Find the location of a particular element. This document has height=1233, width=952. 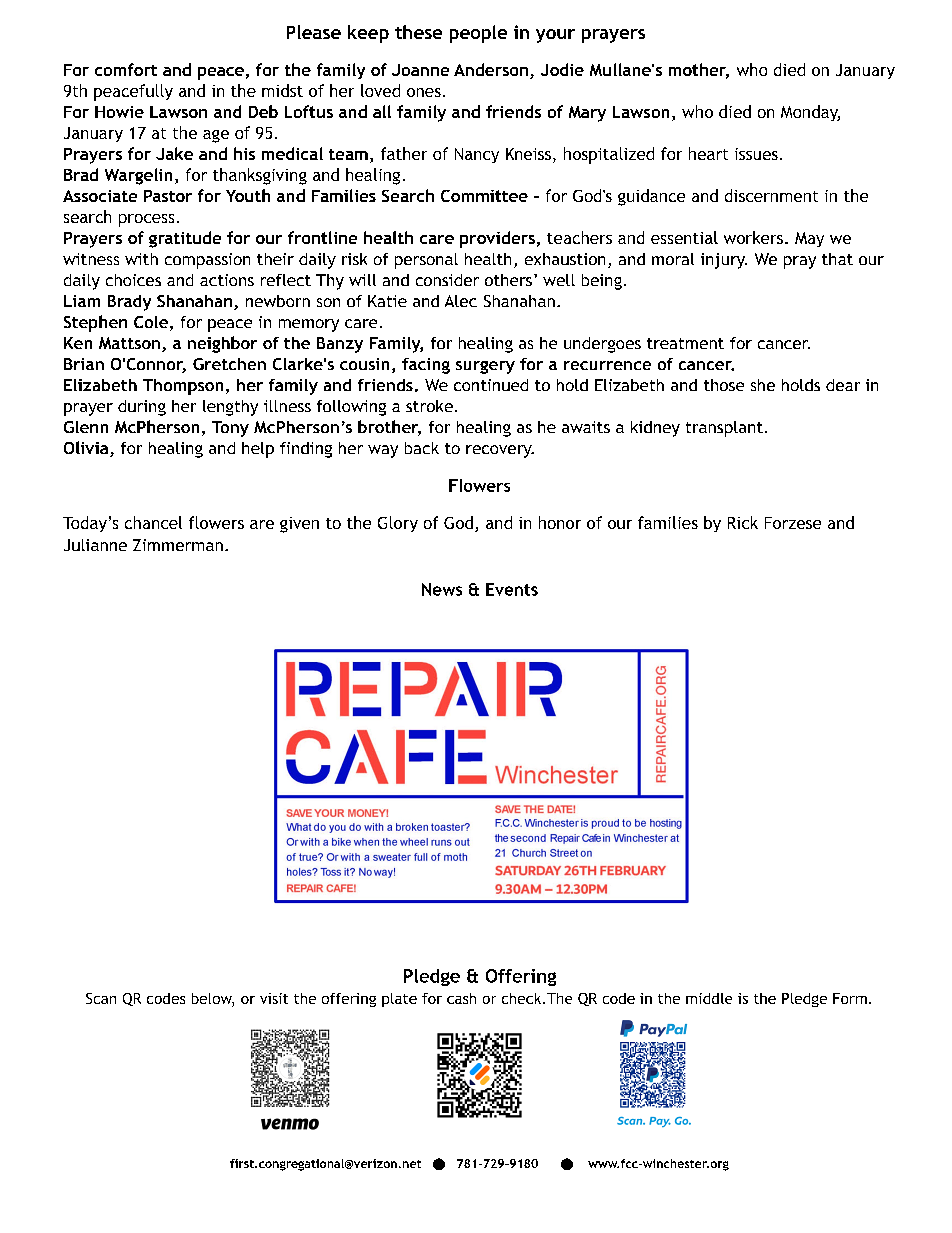

Zimmerman is located at coordinates (178, 545).
